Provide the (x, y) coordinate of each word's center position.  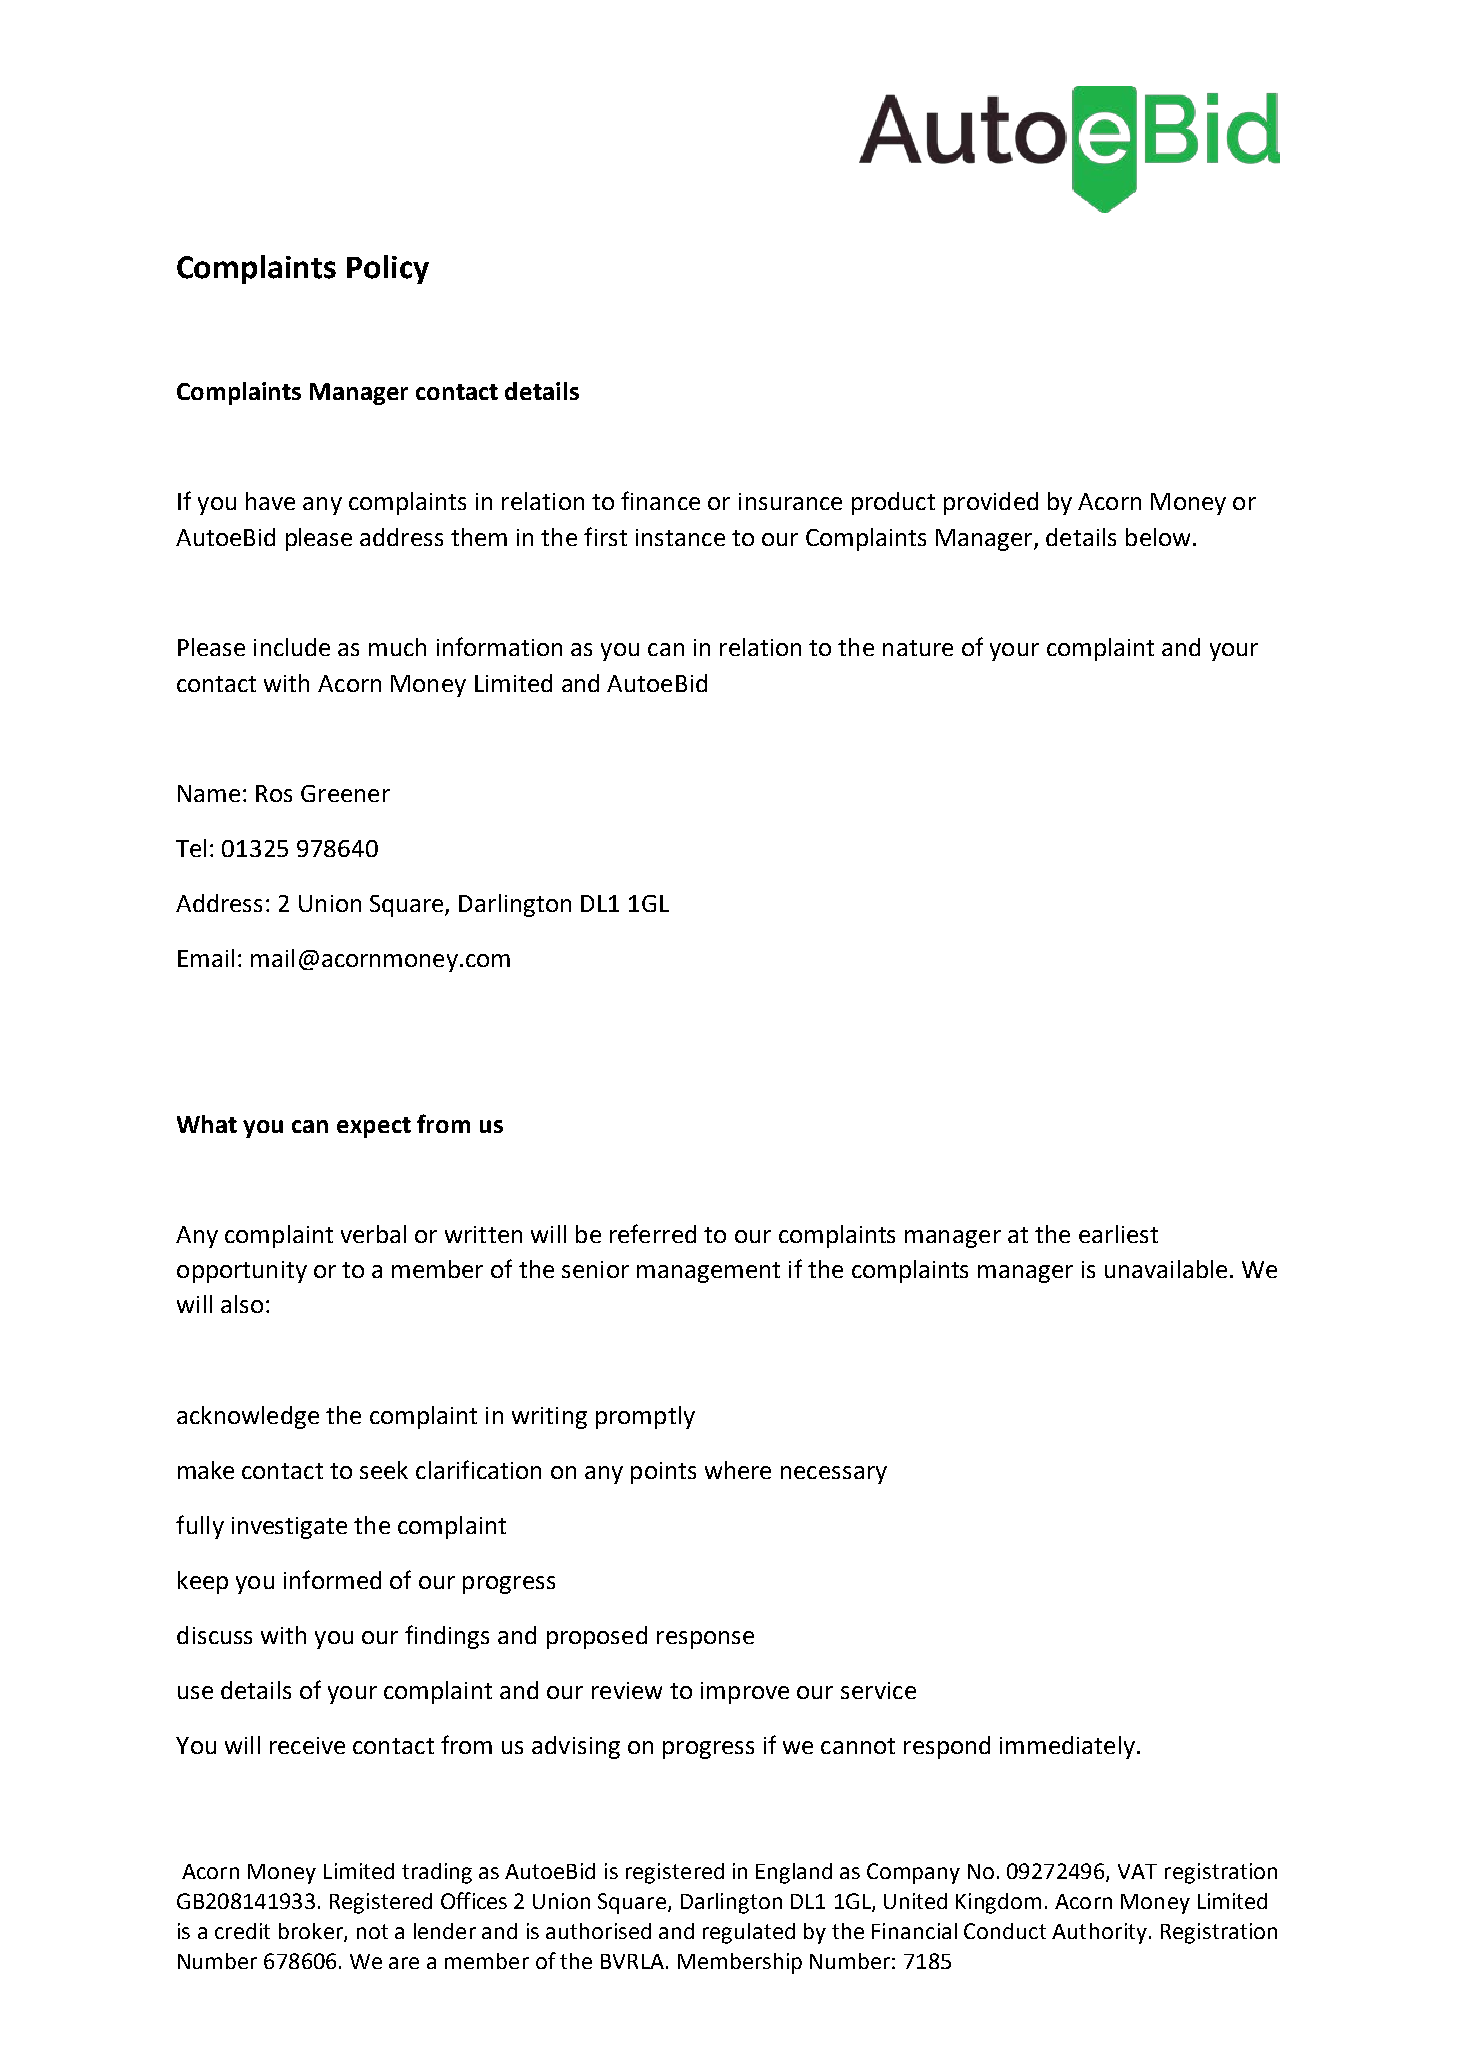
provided (991, 503)
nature (918, 648)
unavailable (1166, 1269)
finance (660, 500)
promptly (645, 1417)
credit (242, 1931)
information (499, 646)
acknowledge (248, 1417)
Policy (388, 269)
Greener (345, 793)
